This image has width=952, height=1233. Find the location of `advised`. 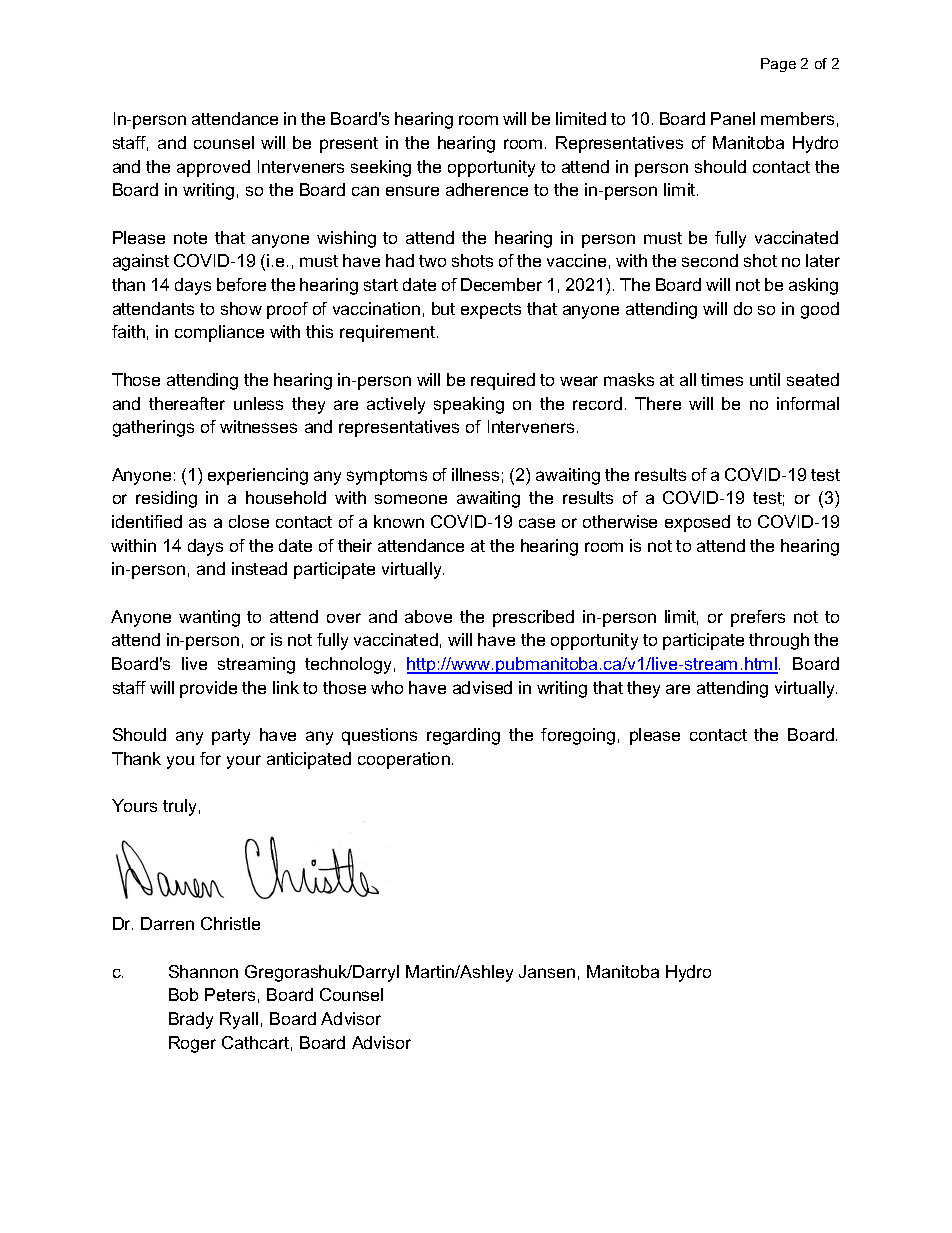

advised is located at coordinates (482, 687).
